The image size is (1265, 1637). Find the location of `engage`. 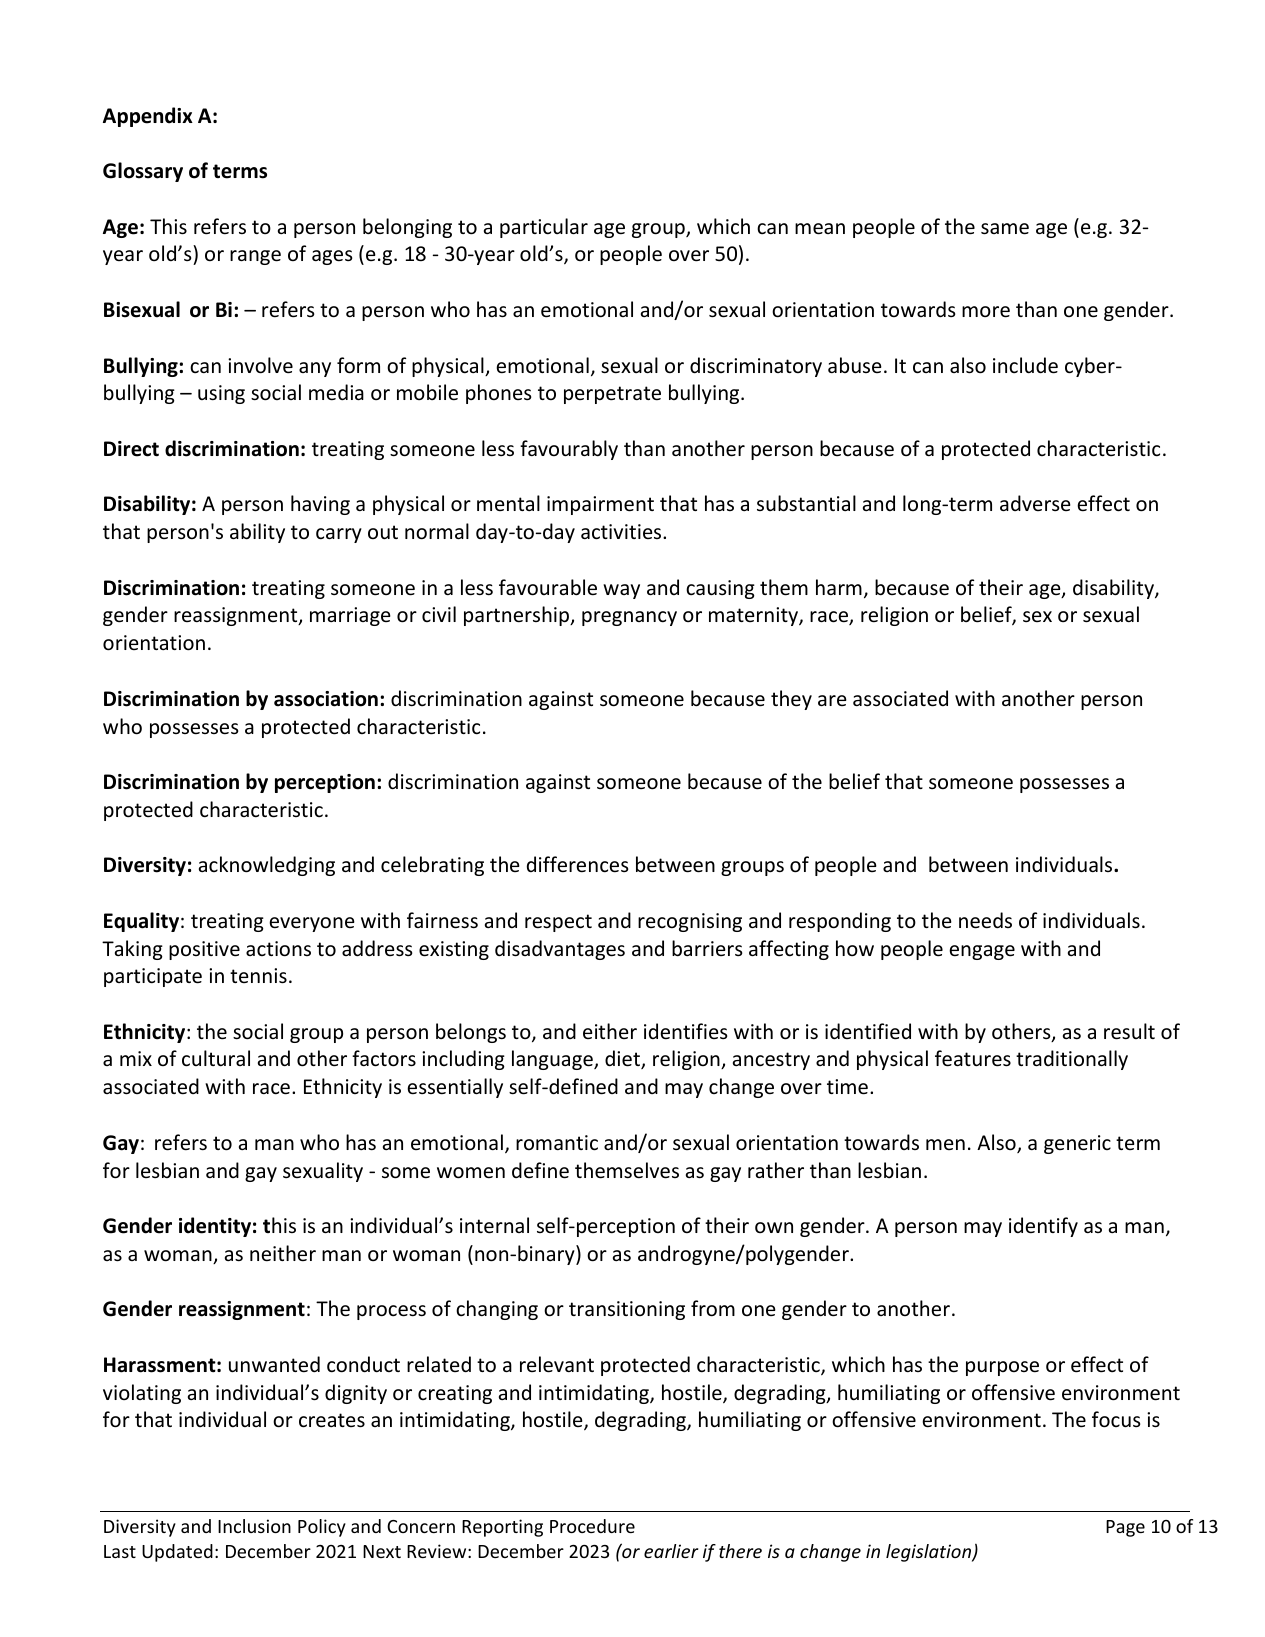

engage is located at coordinates (982, 952).
